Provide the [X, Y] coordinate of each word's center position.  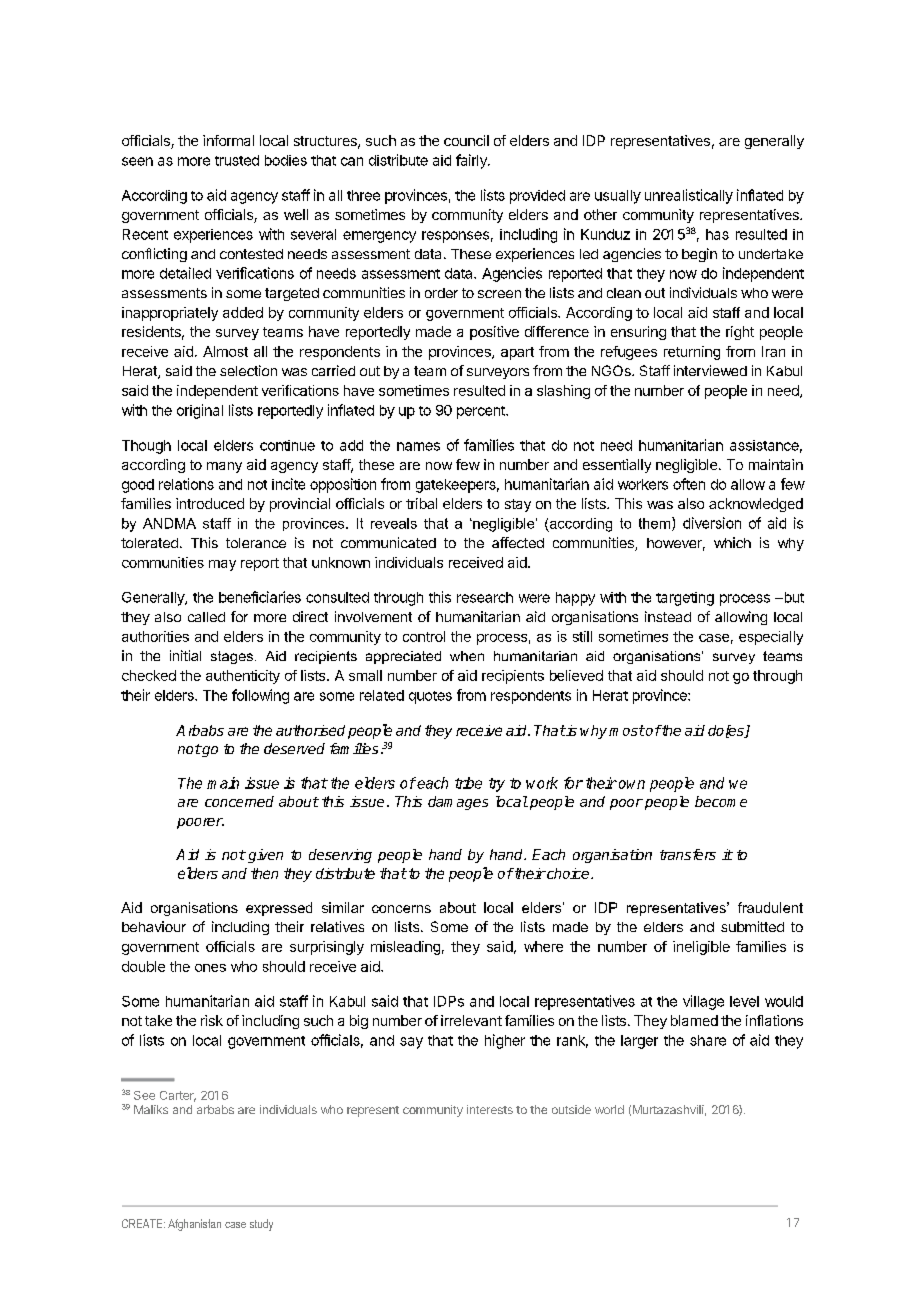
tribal [421, 503]
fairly [472, 161]
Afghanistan [194, 1225]
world [609, 1109]
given [265, 856]
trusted [237, 160]
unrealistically [689, 196]
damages [458, 803]
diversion [712, 523]
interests [490, 1109]
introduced [210, 503]
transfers [688, 854]
